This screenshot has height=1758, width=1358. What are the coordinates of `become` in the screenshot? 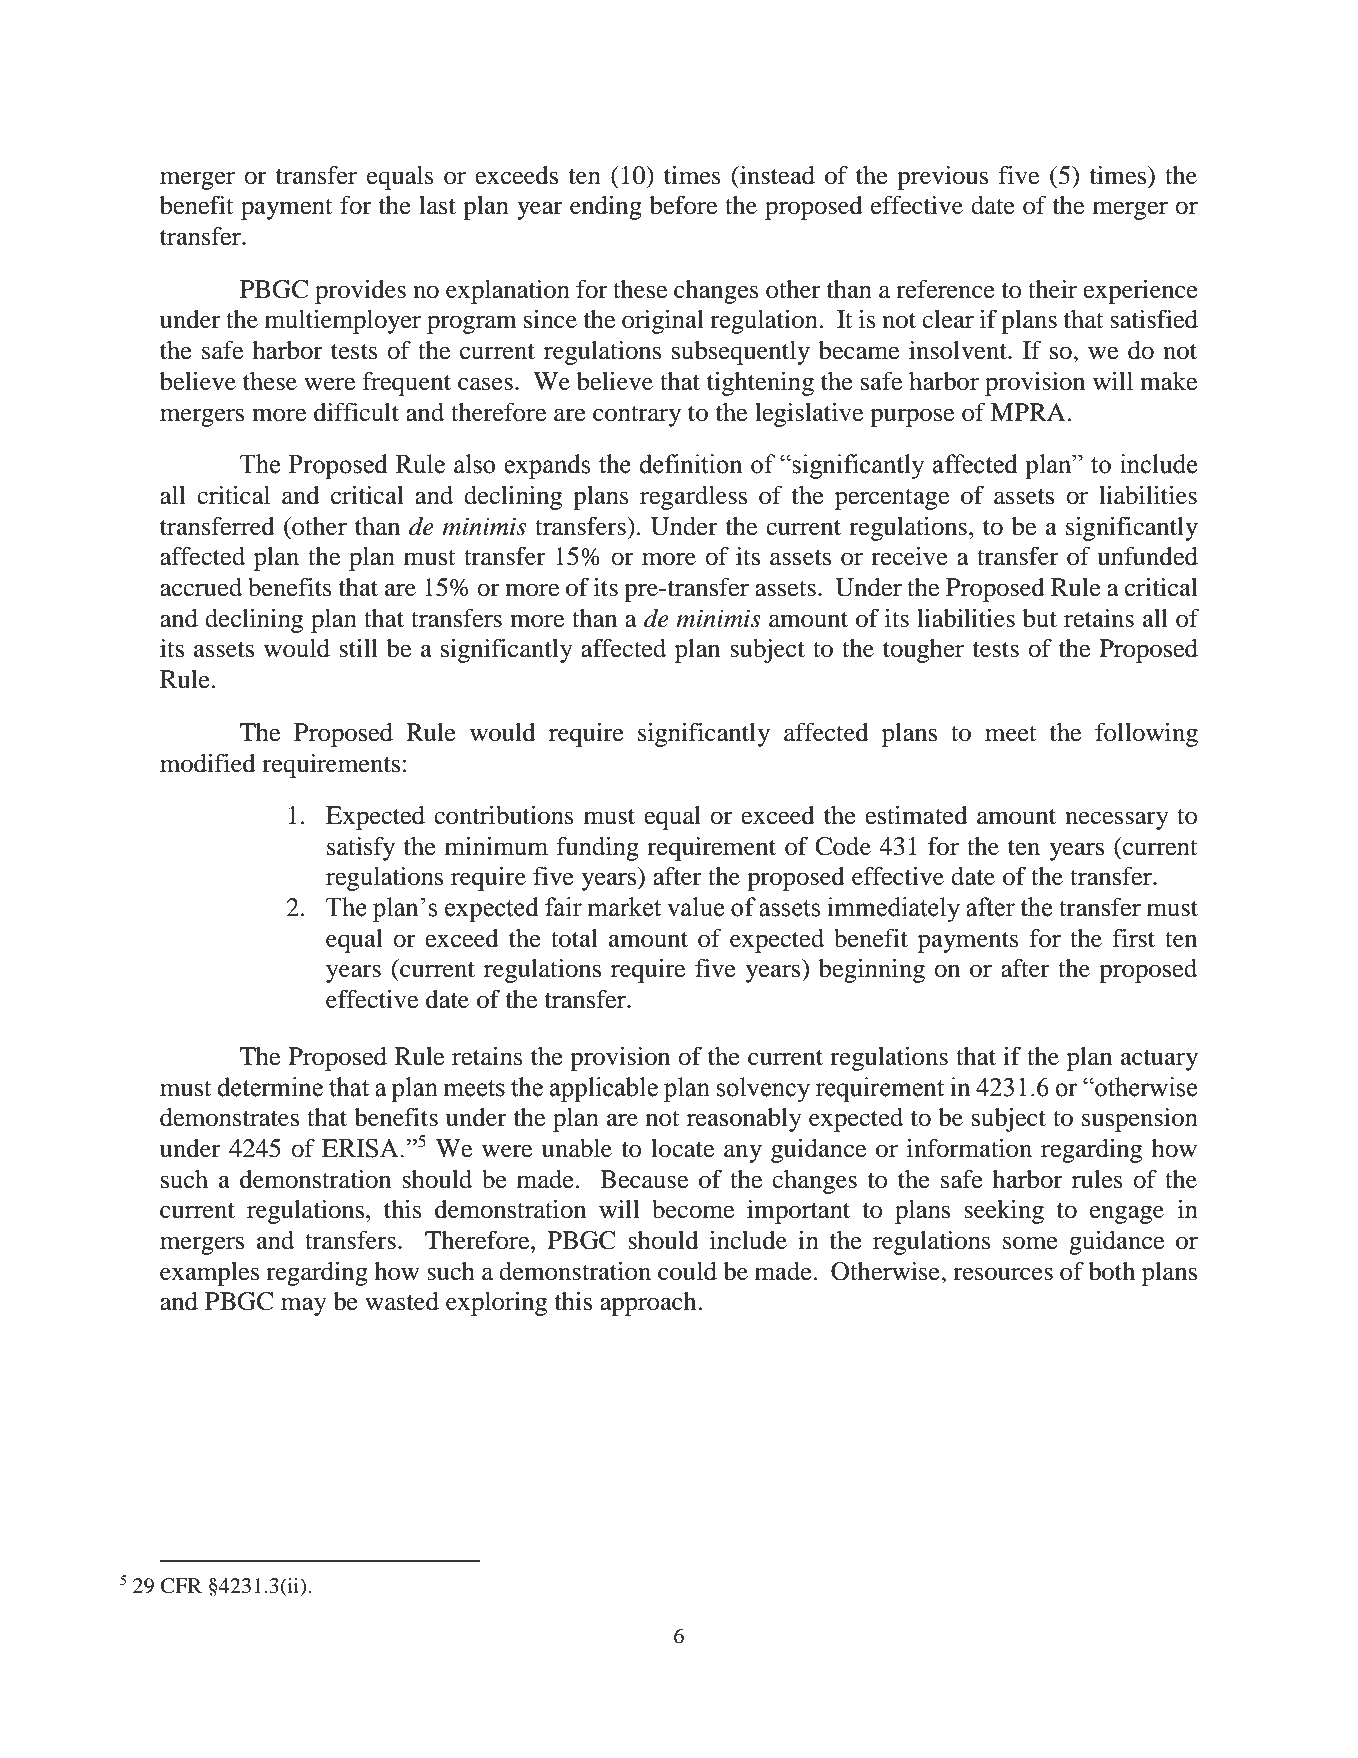 It's located at (693, 1209).
